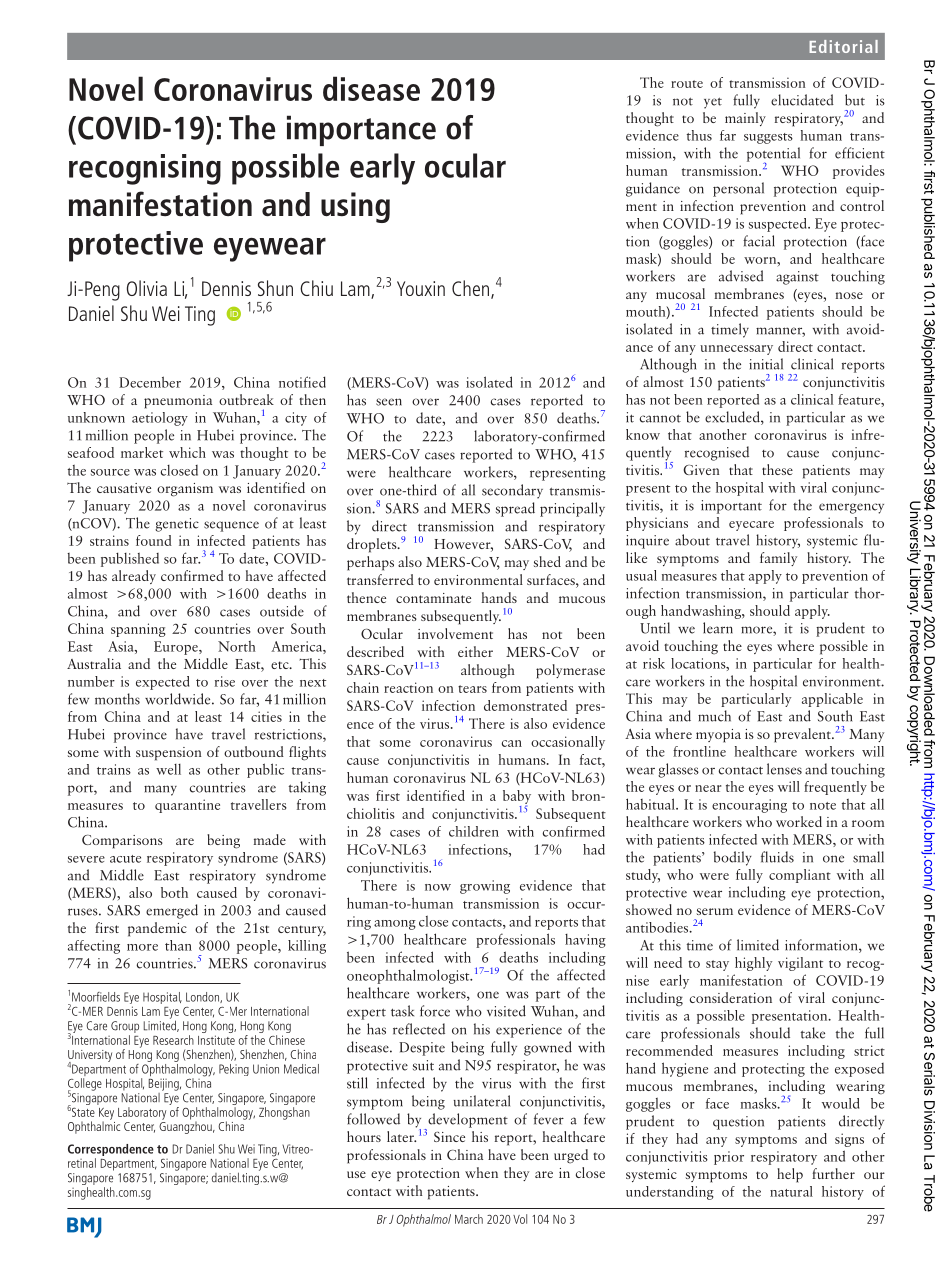 The width and height of the screenshot is (952, 1270). What do you see at coordinates (687, 84) in the screenshot?
I see `route` at bounding box center [687, 84].
